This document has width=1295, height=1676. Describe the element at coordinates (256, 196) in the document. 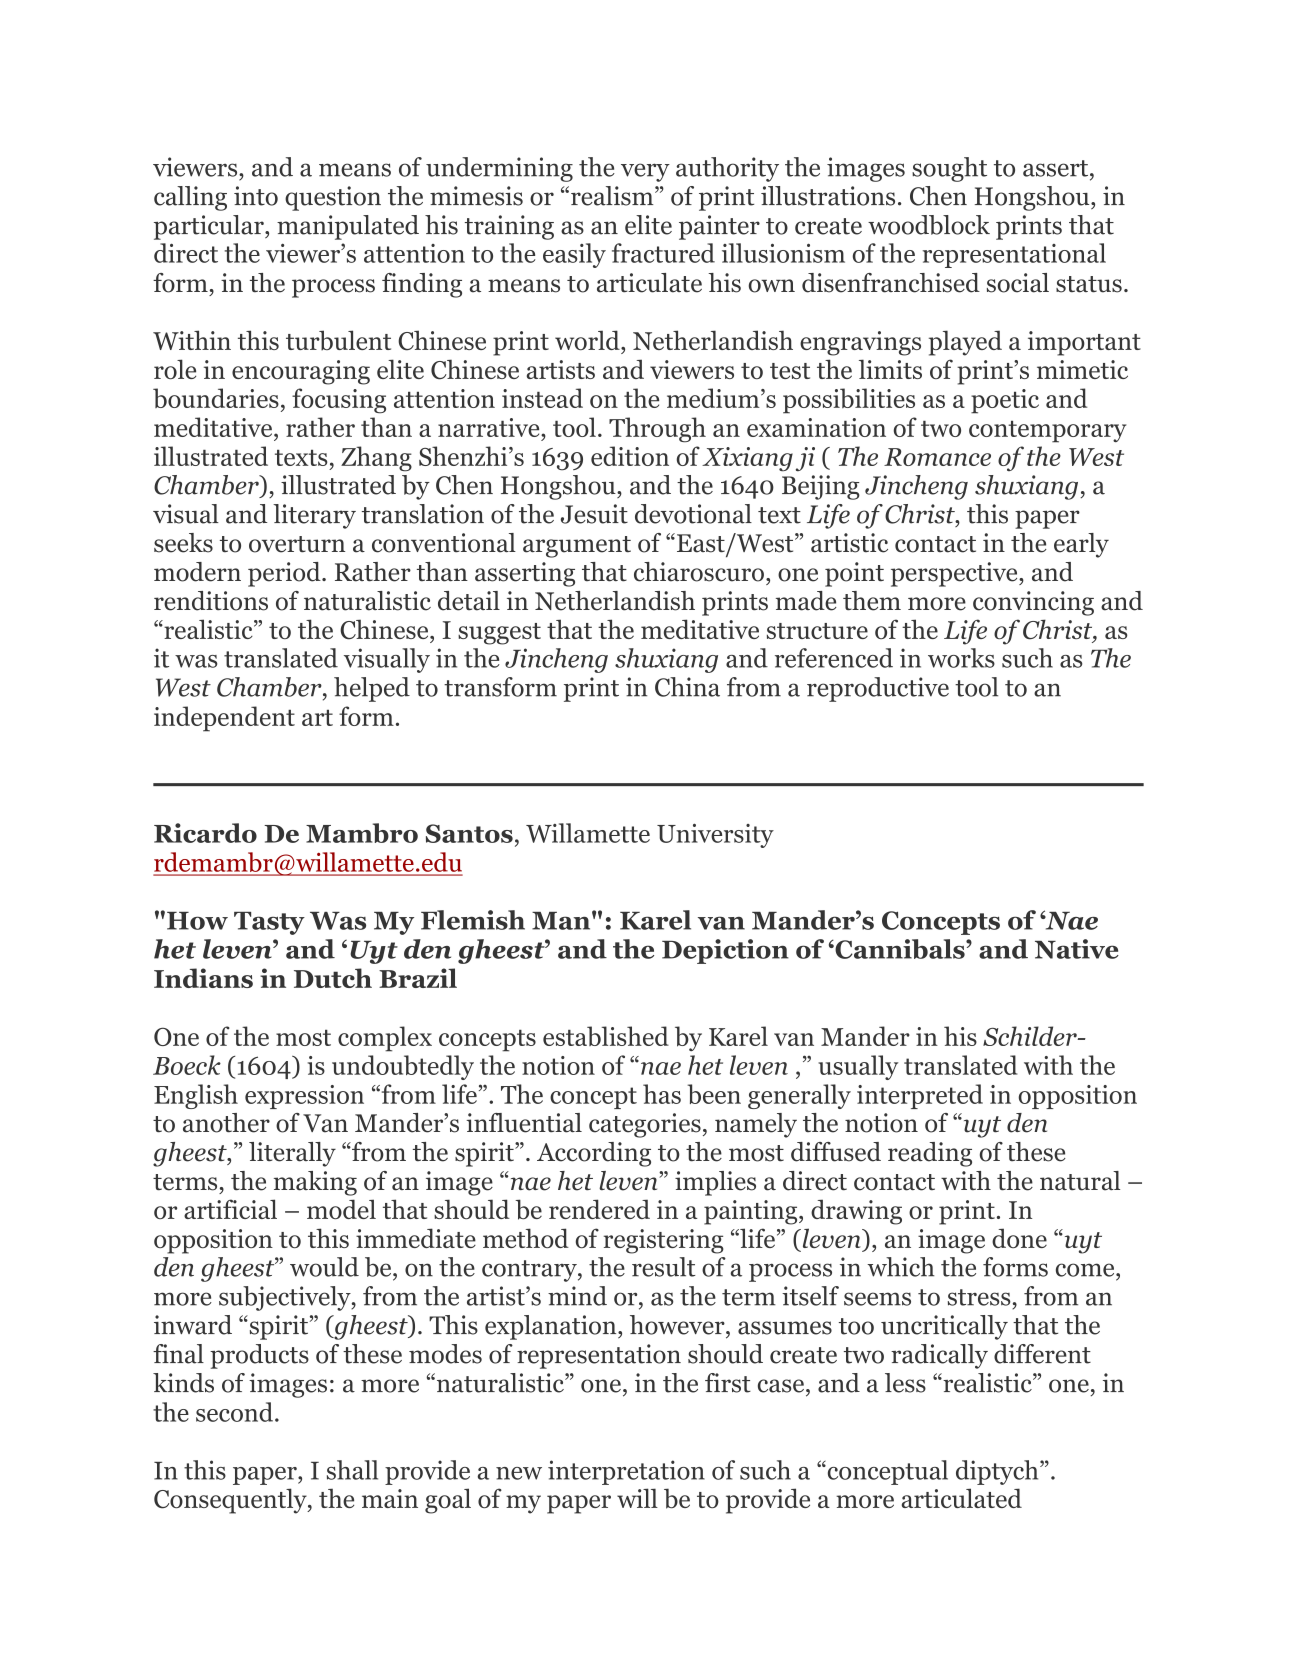

I see `into` at that location.
